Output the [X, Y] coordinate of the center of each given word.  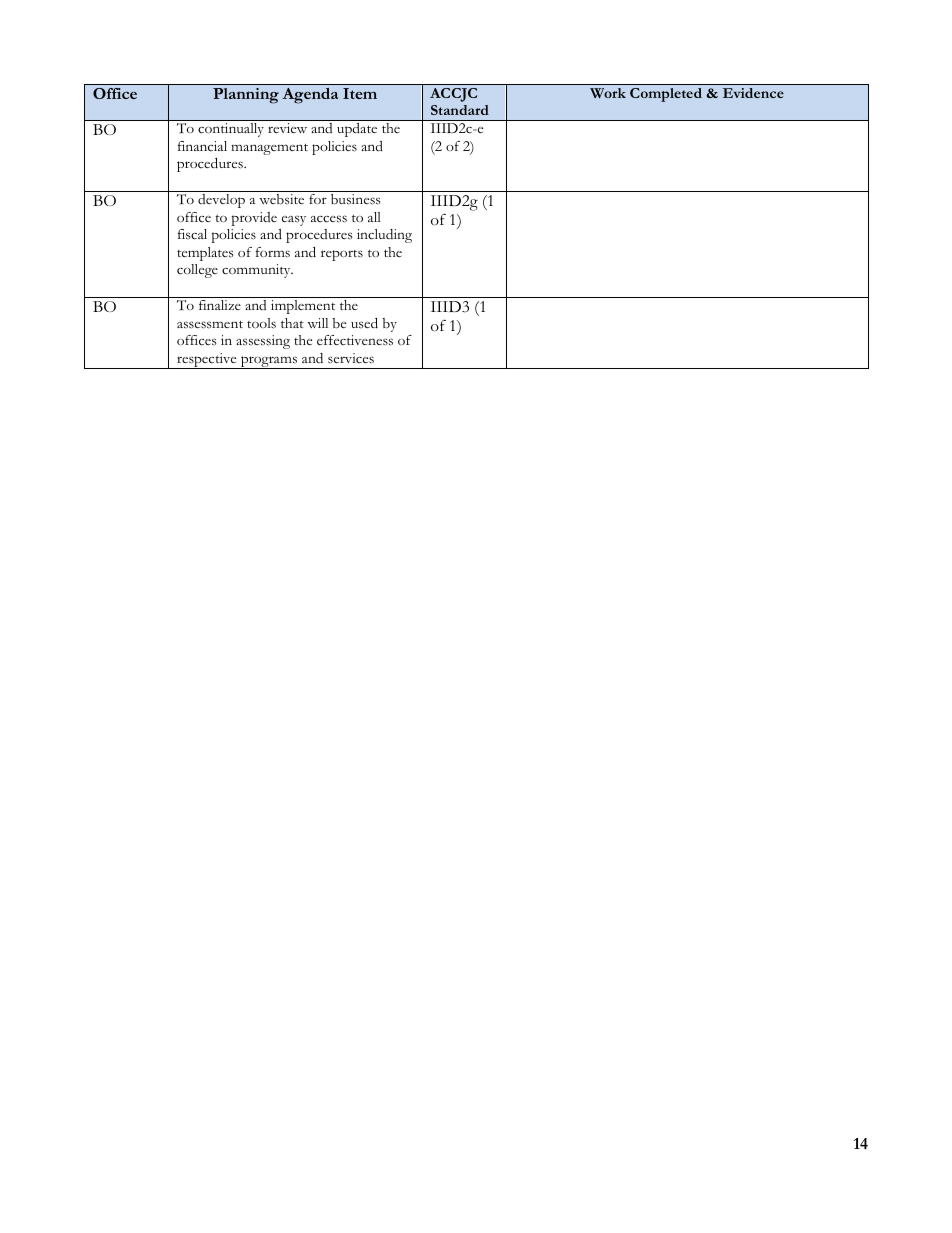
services [351, 358]
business [356, 199]
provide [254, 219]
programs [269, 362]
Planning [246, 96]
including [384, 236]
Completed [666, 95]
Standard [460, 110]
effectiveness [355, 340]
